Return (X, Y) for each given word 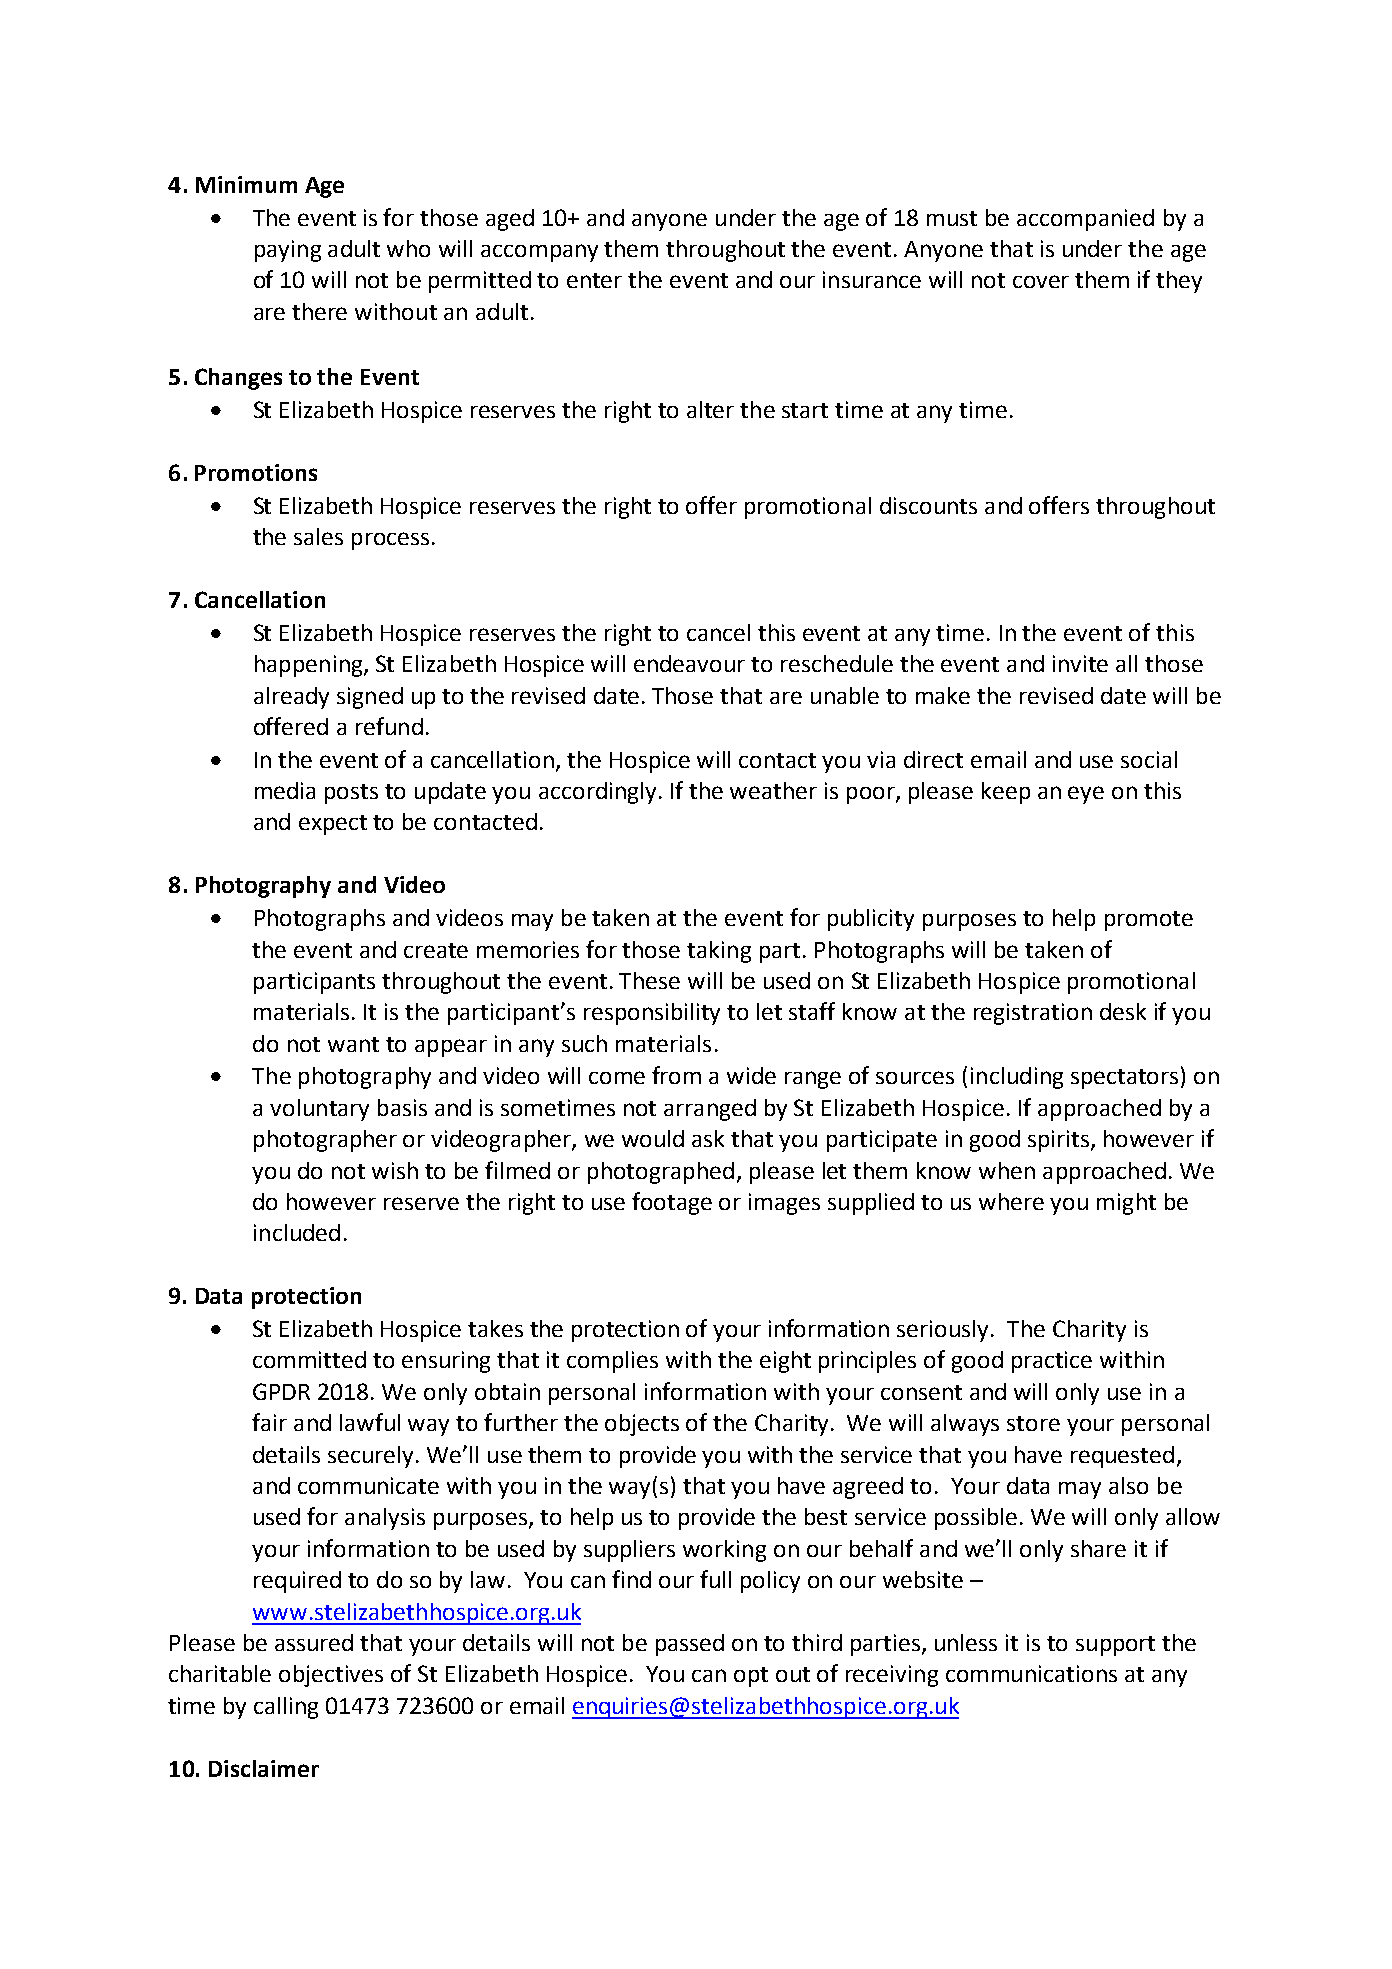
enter (594, 280)
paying (288, 251)
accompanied (1085, 220)
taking (719, 952)
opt (751, 1677)
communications (1031, 1673)
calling (286, 1708)
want (353, 1044)
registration (1033, 1014)
